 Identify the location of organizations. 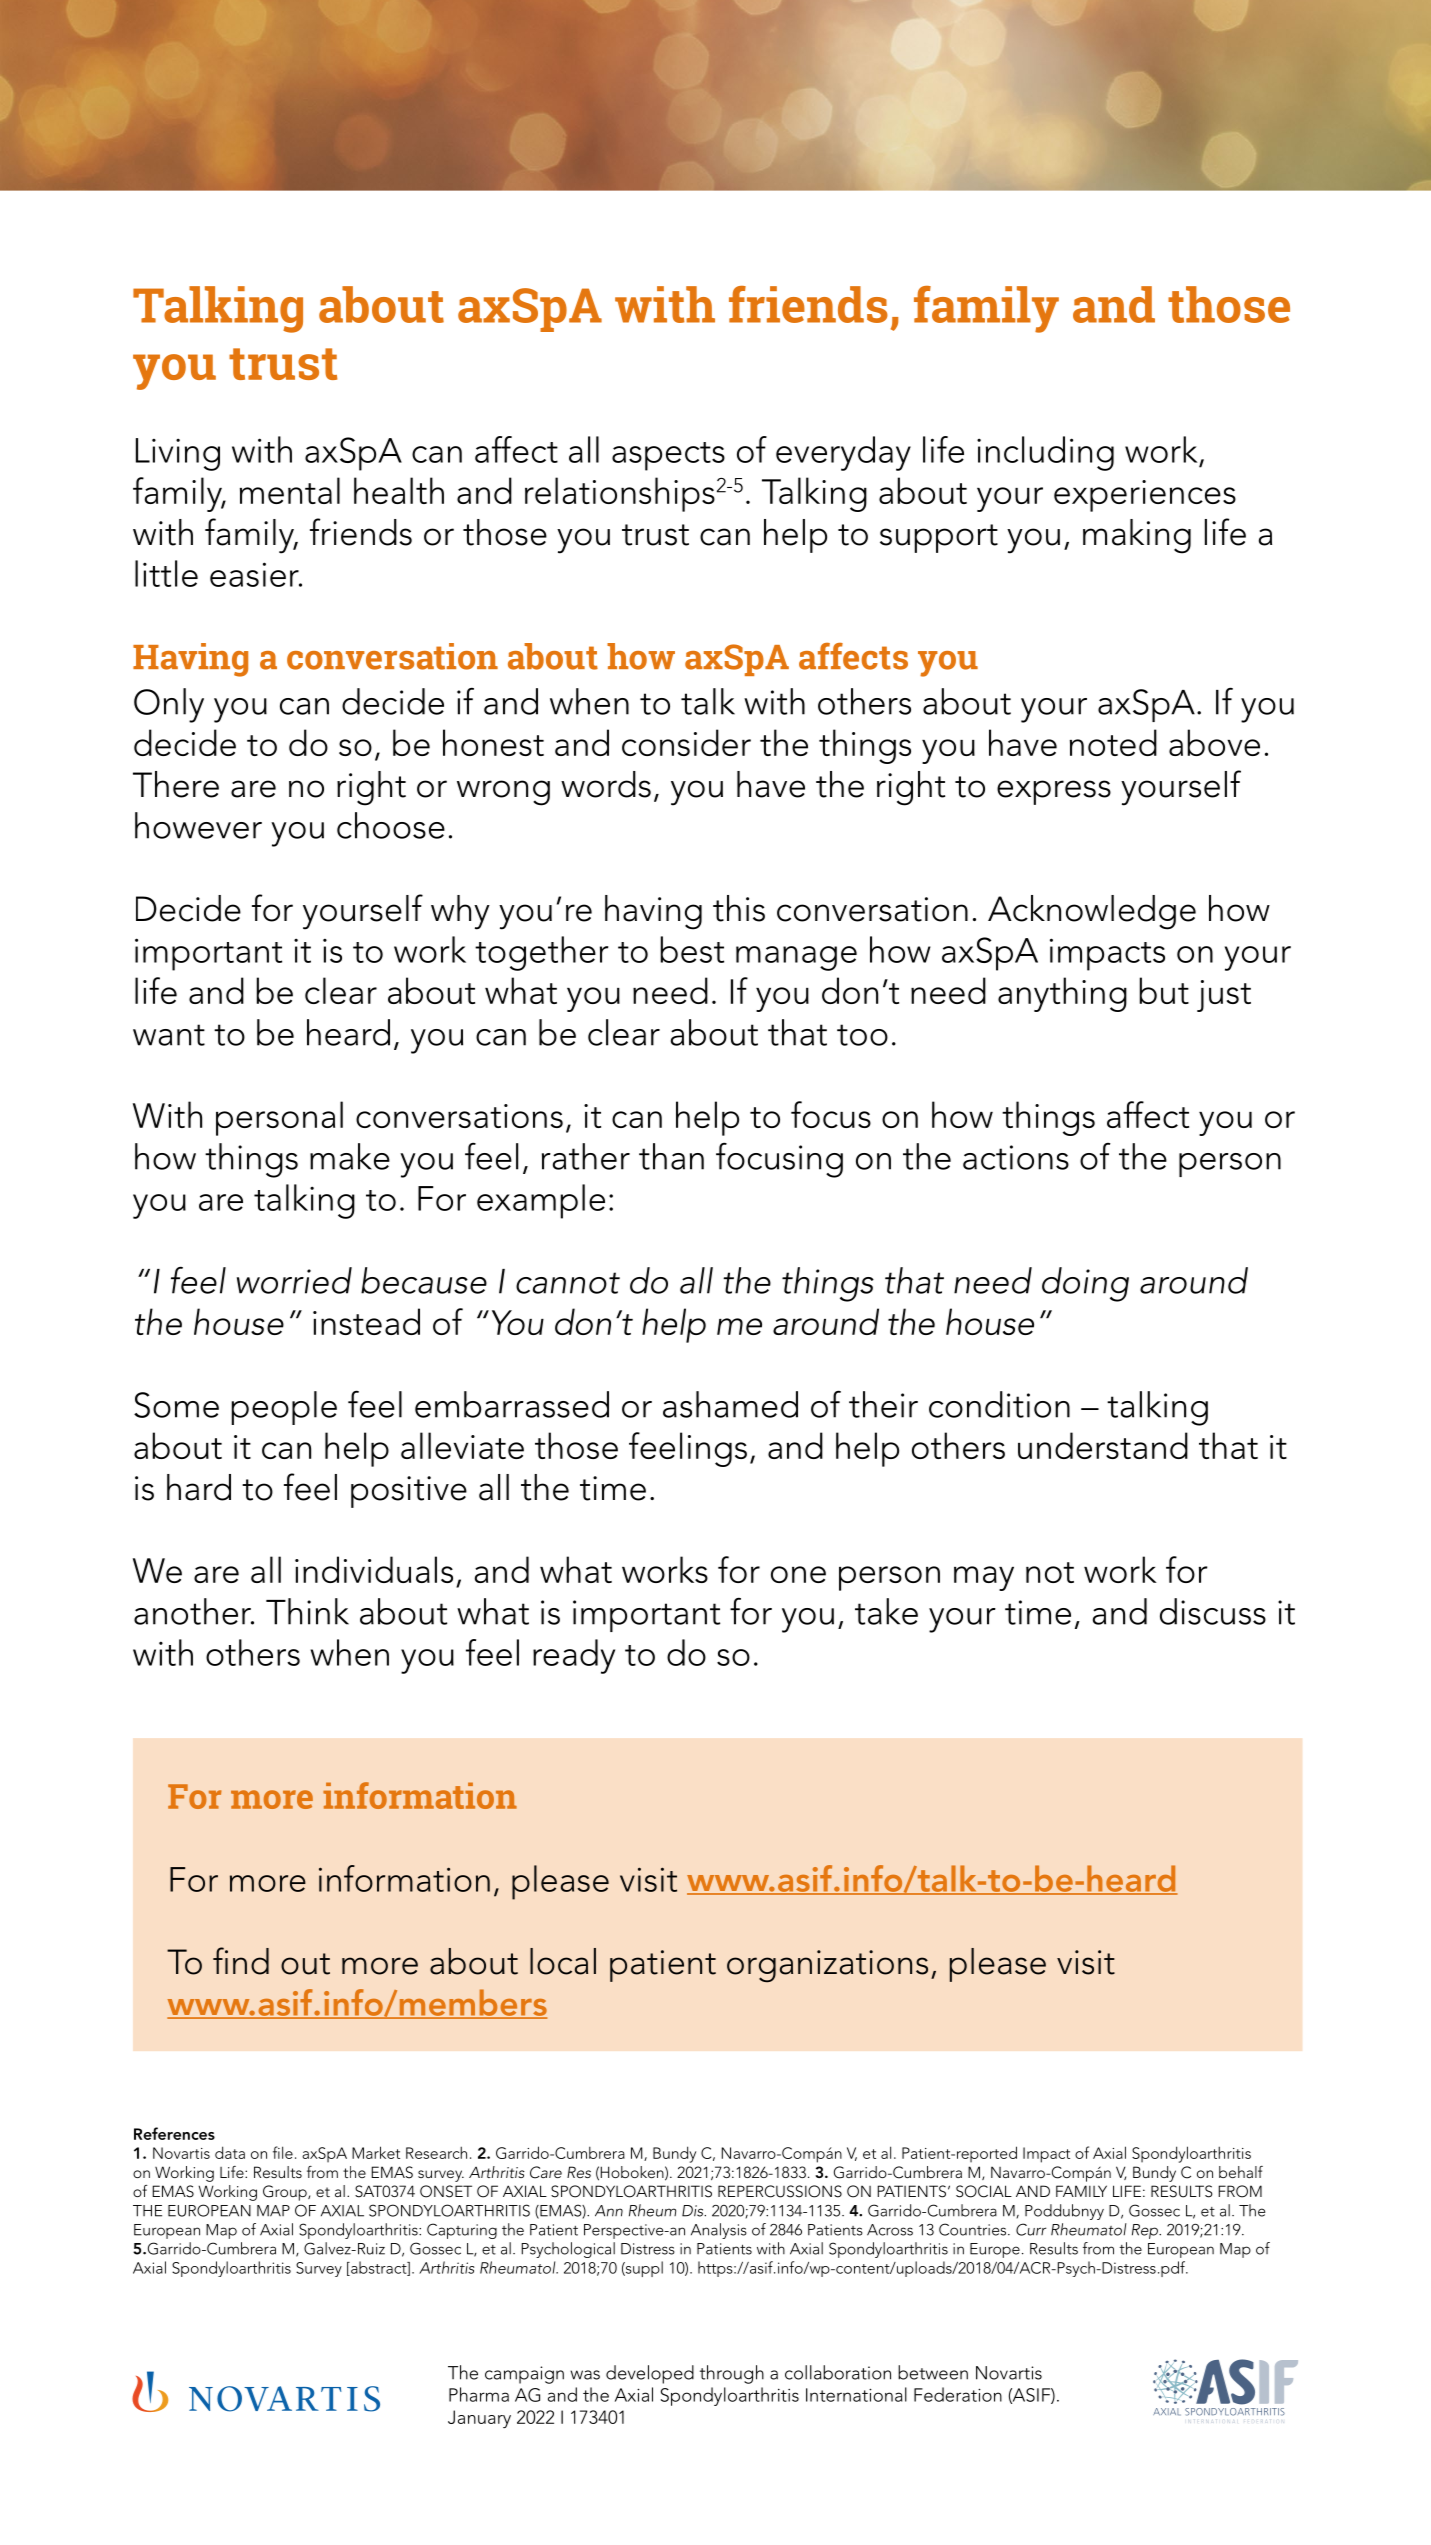
(827, 1966).
